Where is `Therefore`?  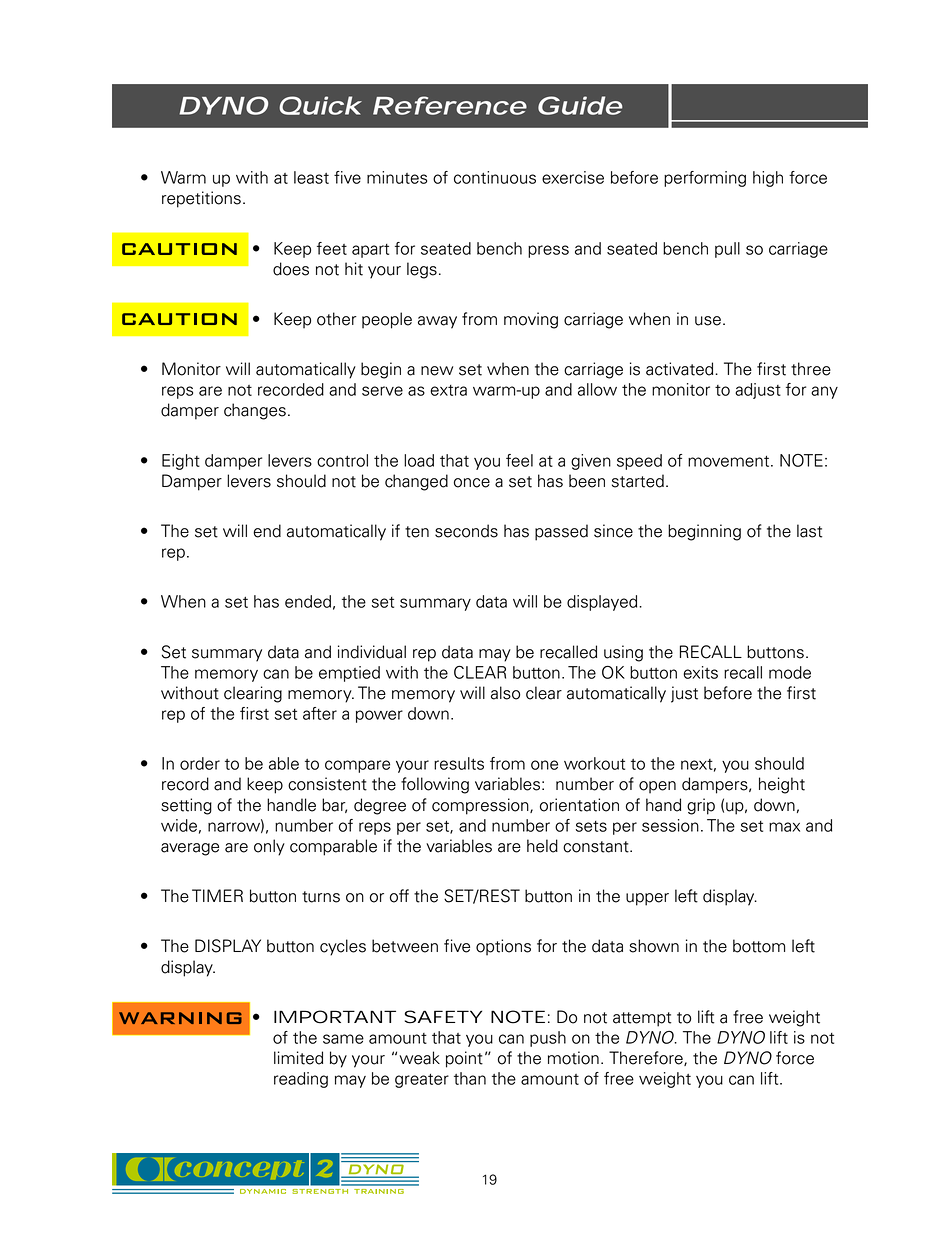 Therefore is located at coordinates (647, 1058).
